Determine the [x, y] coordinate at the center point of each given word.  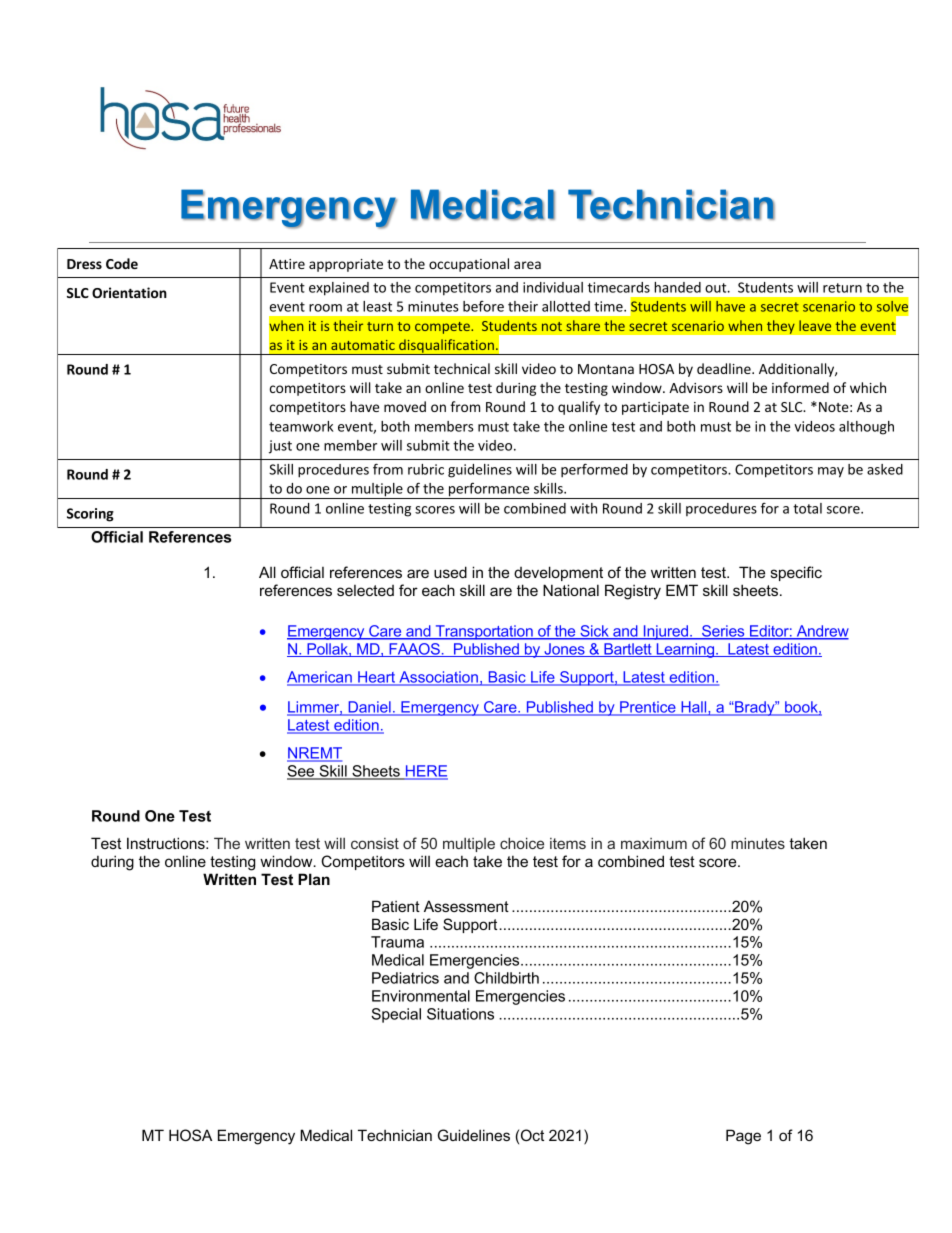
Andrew [821, 632]
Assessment [466, 906]
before [483, 306]
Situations [460, 1014]
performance [489, 491]
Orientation [129, 292]
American [320, 678]
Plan [314, 879]
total [807, 508]
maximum [654, 843]
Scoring [90, 515]
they [780, 327]
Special [396, 1015]
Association [438, 678]
